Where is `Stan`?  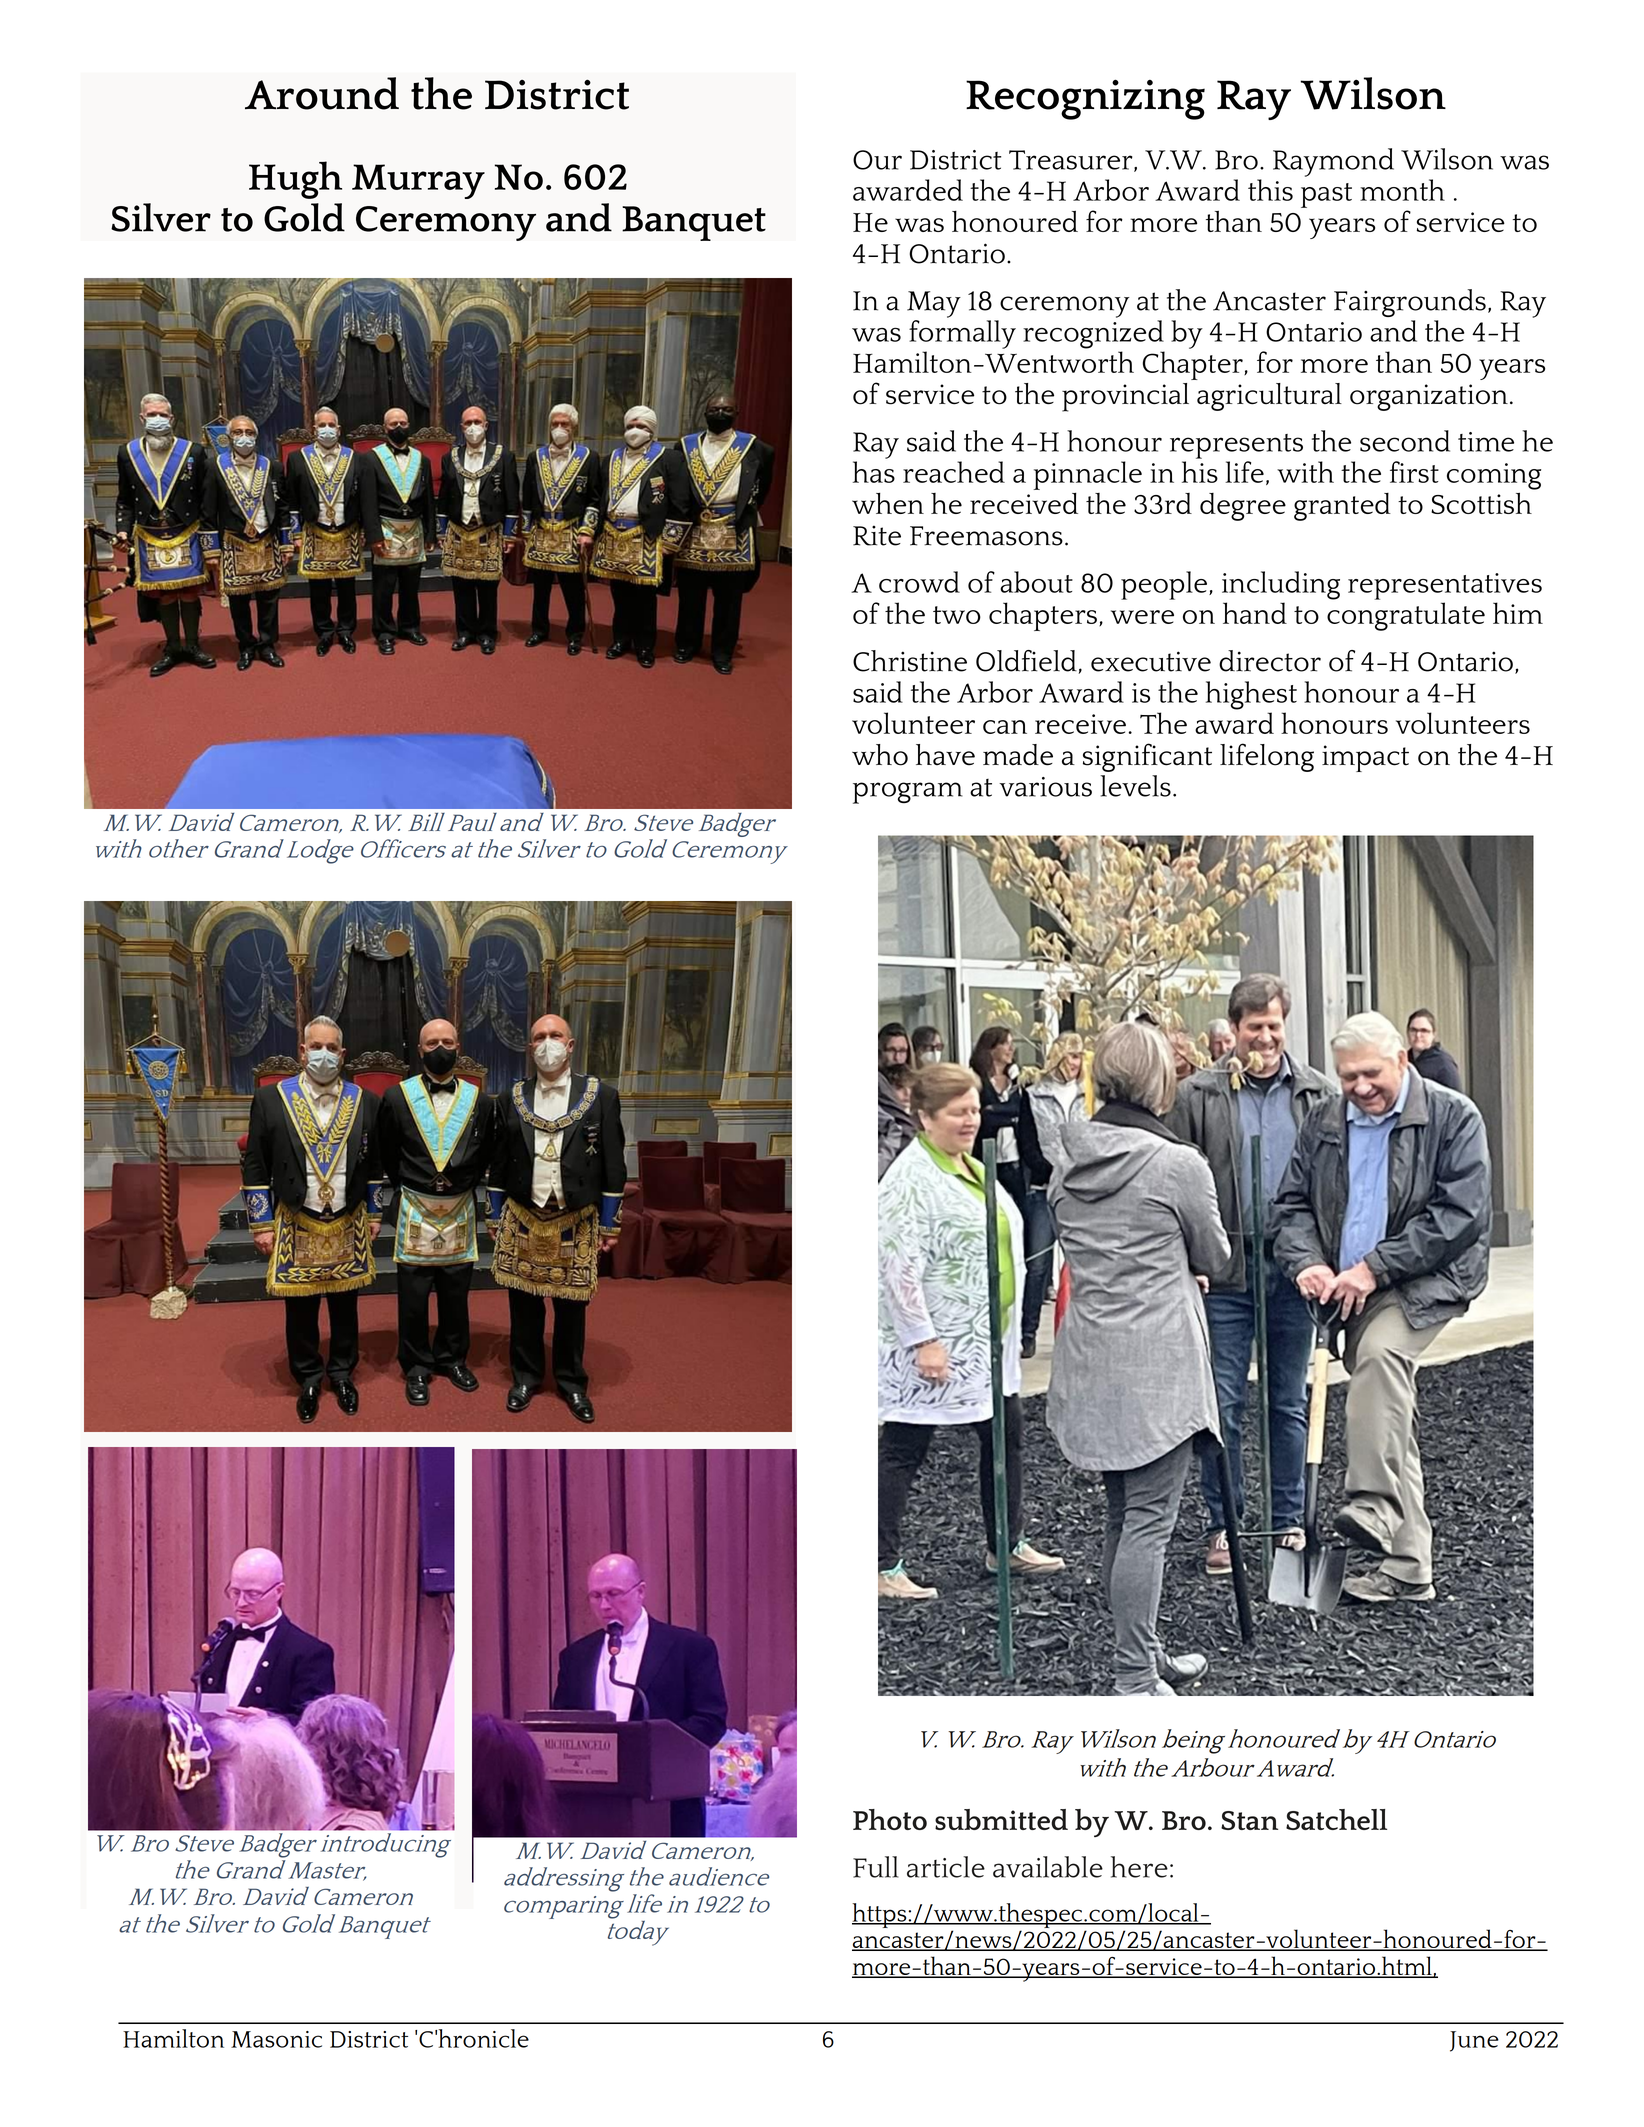 Stan is located at coordinates (1249, 1820).
